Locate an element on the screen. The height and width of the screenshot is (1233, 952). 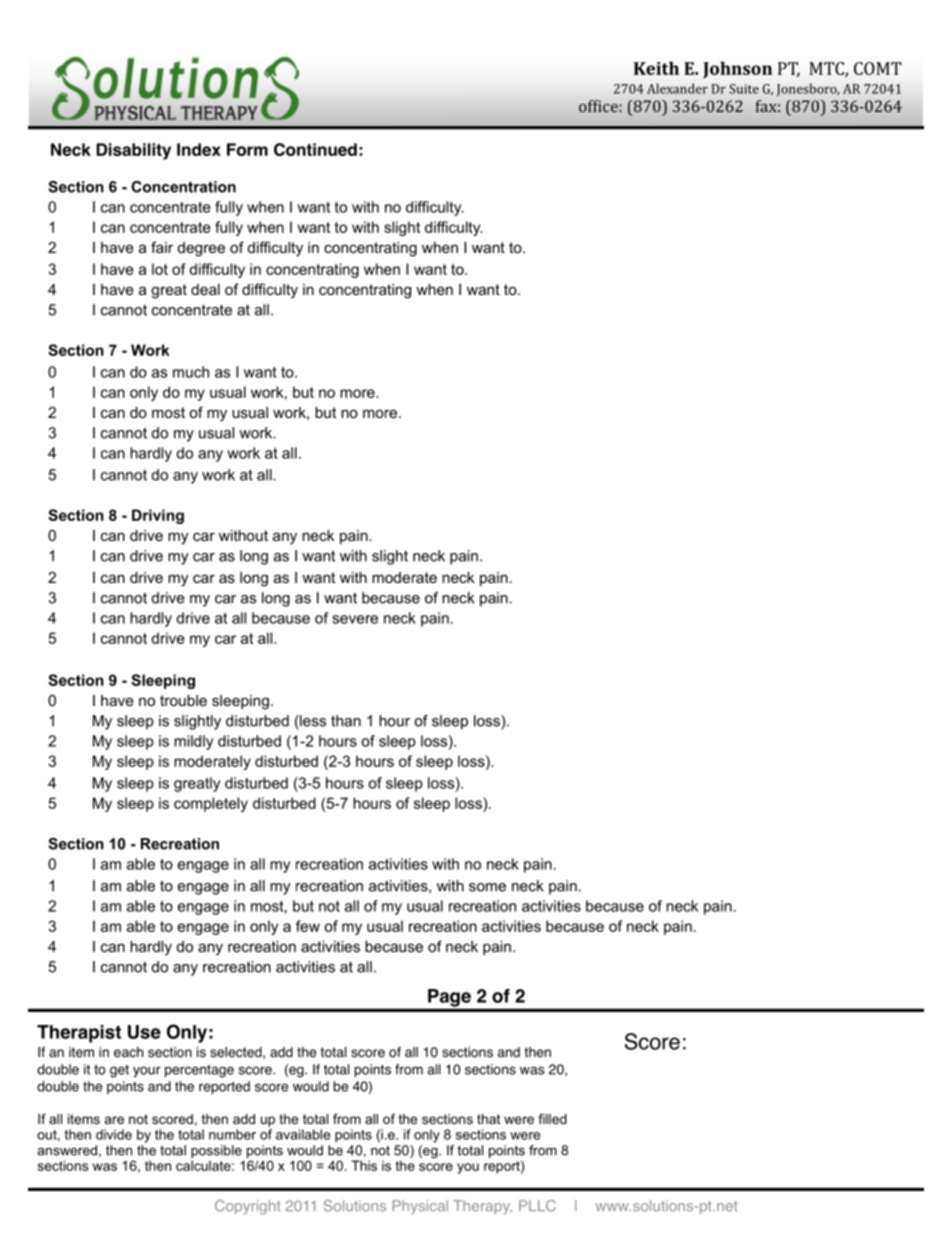
Continued is located at coordinates (315, 149).
